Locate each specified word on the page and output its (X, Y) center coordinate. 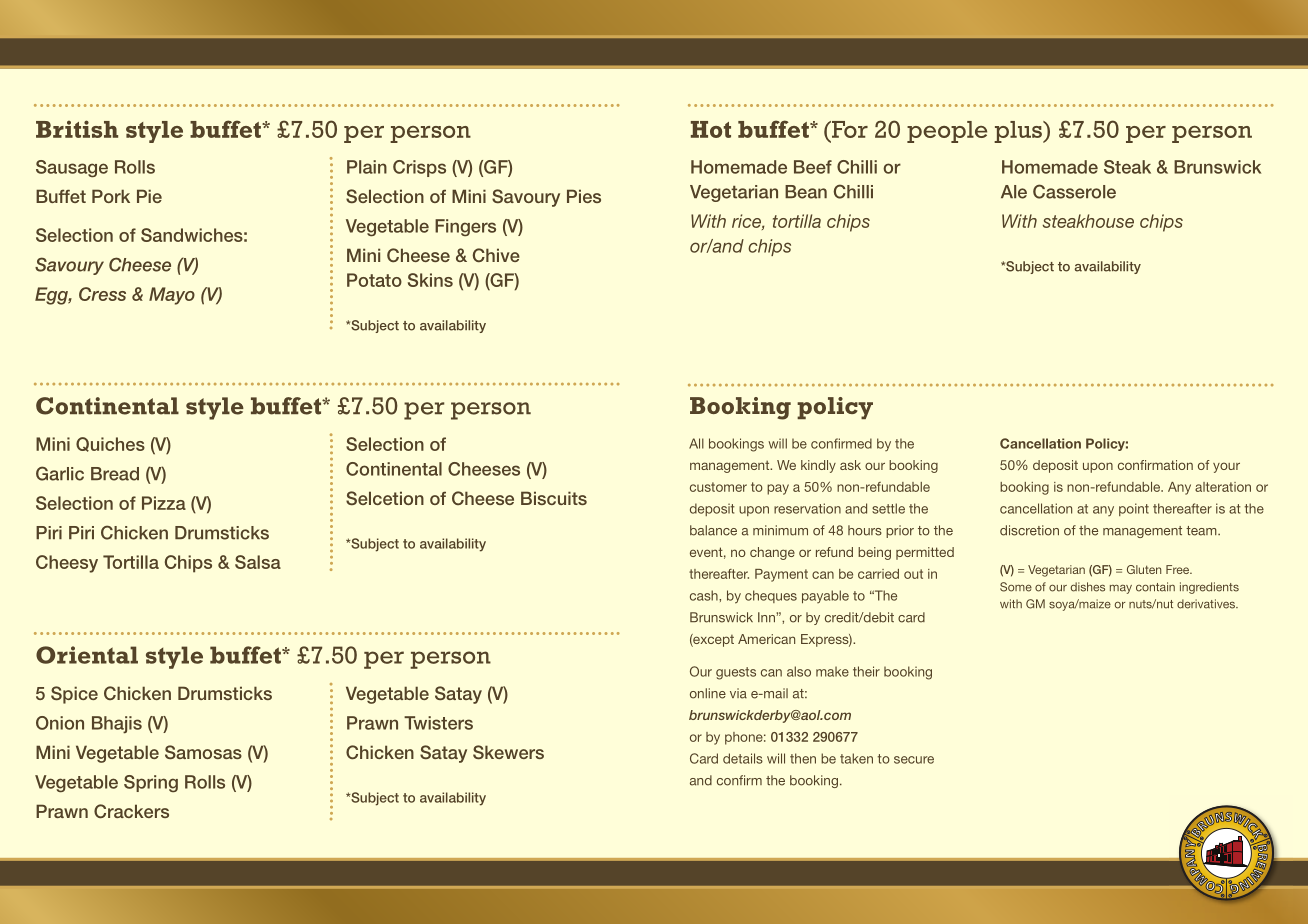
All (696, 443)
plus (1019, 132)
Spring (151, 783)
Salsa (258, 562)
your (1226, 467)
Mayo (172, 296)
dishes (1088, 587)
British (77, 129)
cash (705, 595)
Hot (711, 129)
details (743, 758)
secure (914, 760)
